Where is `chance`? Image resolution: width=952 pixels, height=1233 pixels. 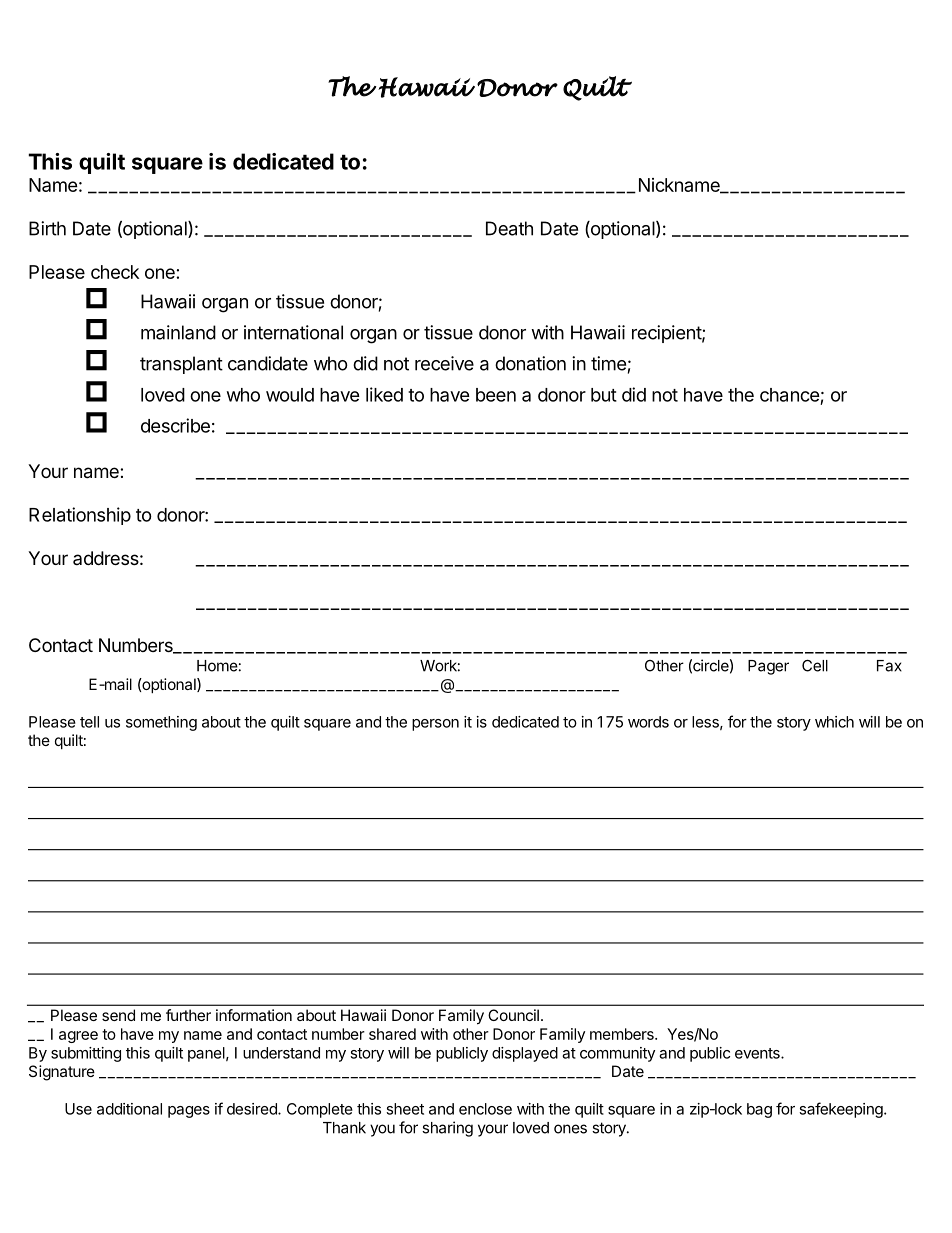 chance is located at coordinates (790, 395).
